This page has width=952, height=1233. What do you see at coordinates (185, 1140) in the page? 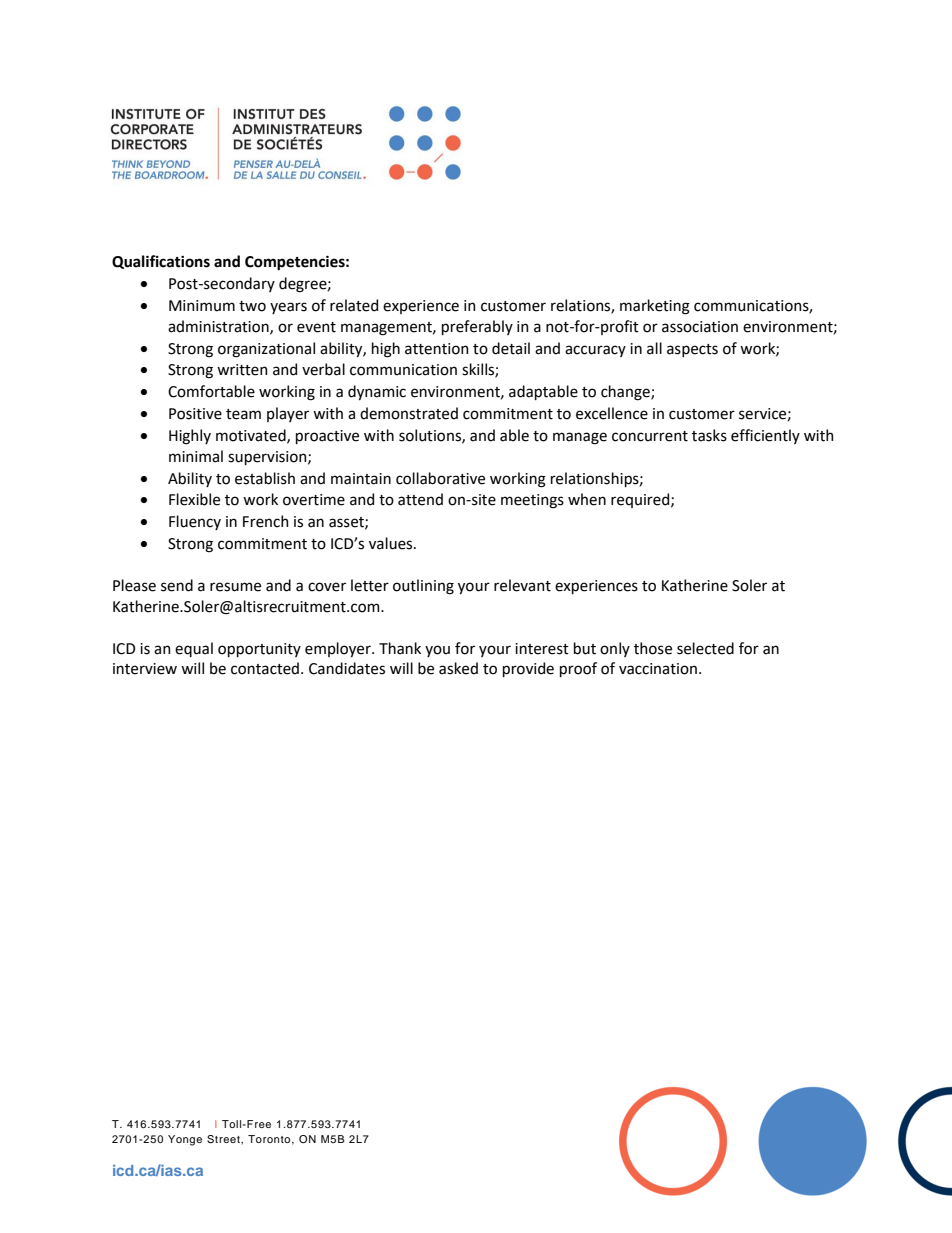
I see `Yonge` at bounding box center [185, 1140].
